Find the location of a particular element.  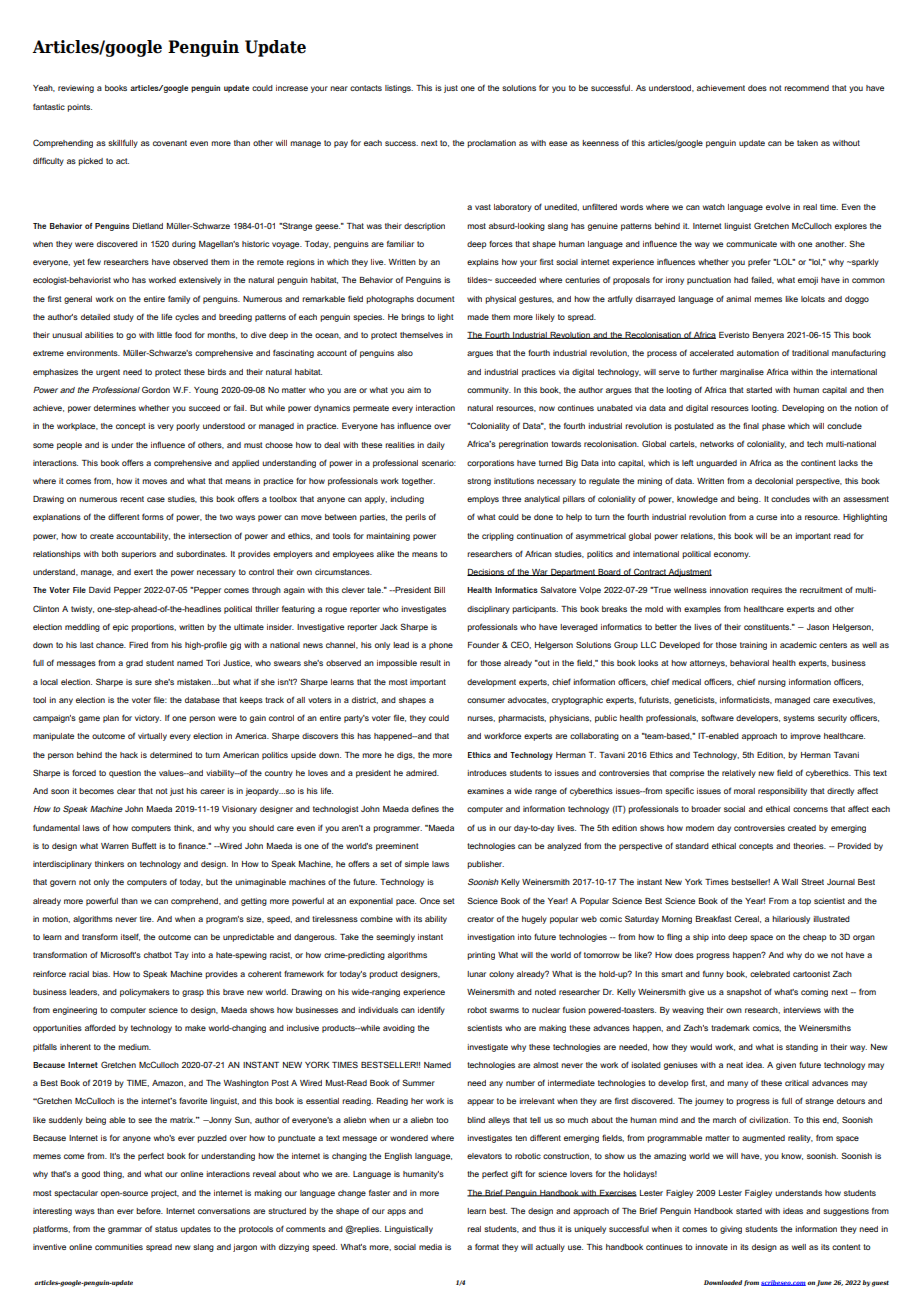

community is located at coordinates (489, 391).
